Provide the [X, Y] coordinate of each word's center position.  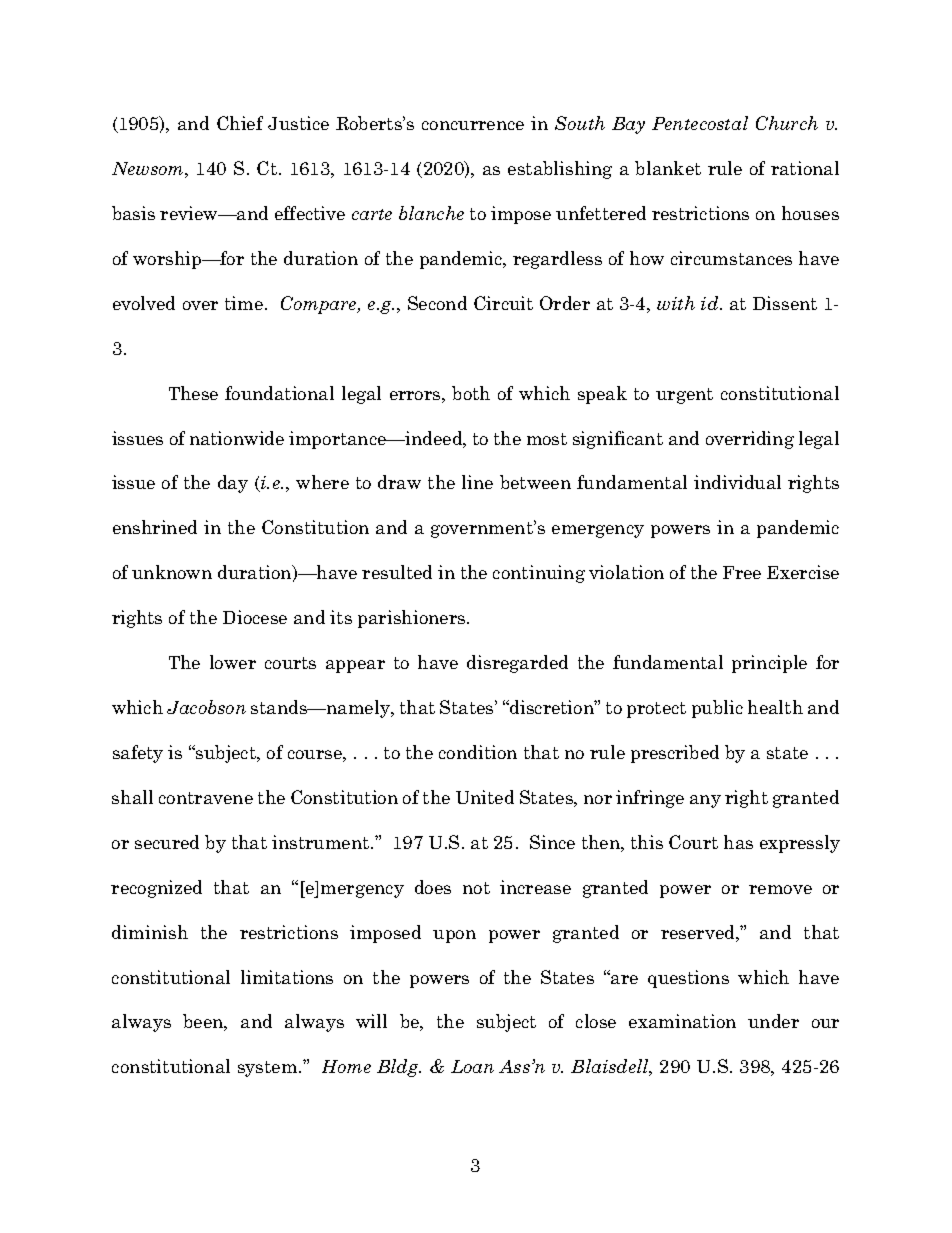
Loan [472, 1066]
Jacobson [206, 707]
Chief [240, 123]
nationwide [237, 438]
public [717, 709]
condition [478, 752]
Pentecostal [700, 123]
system [269, 1069]
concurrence [473, 125]
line [477, 482]
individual [737, 482]
